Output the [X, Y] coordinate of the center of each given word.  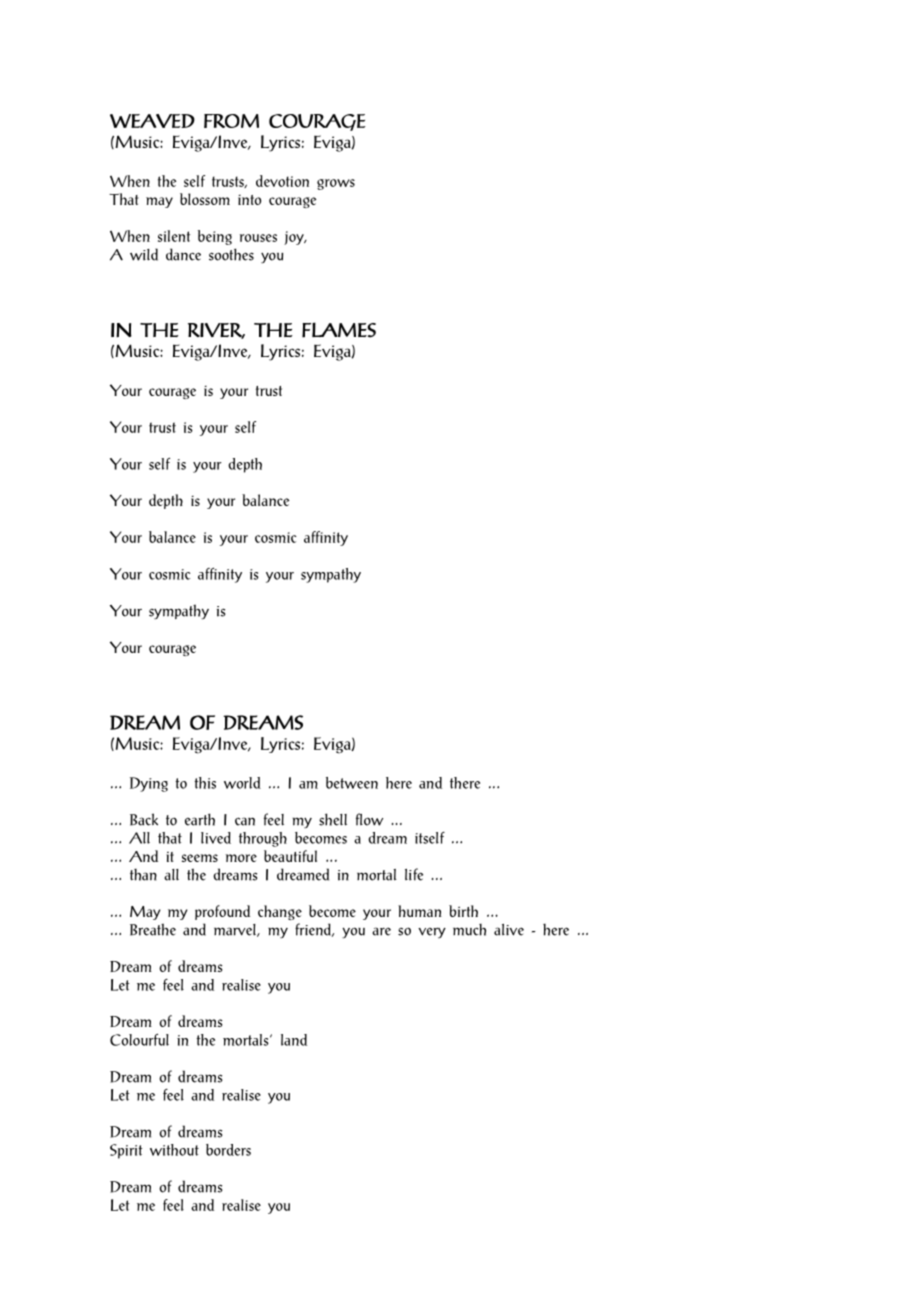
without [174, 1150]
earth [200, 819]
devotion [282, 181]
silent [174, 236]
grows [336, 184]
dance [183, 254]
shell [333, 819]
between [352, 783]
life [414, 874]
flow [369, 819]
